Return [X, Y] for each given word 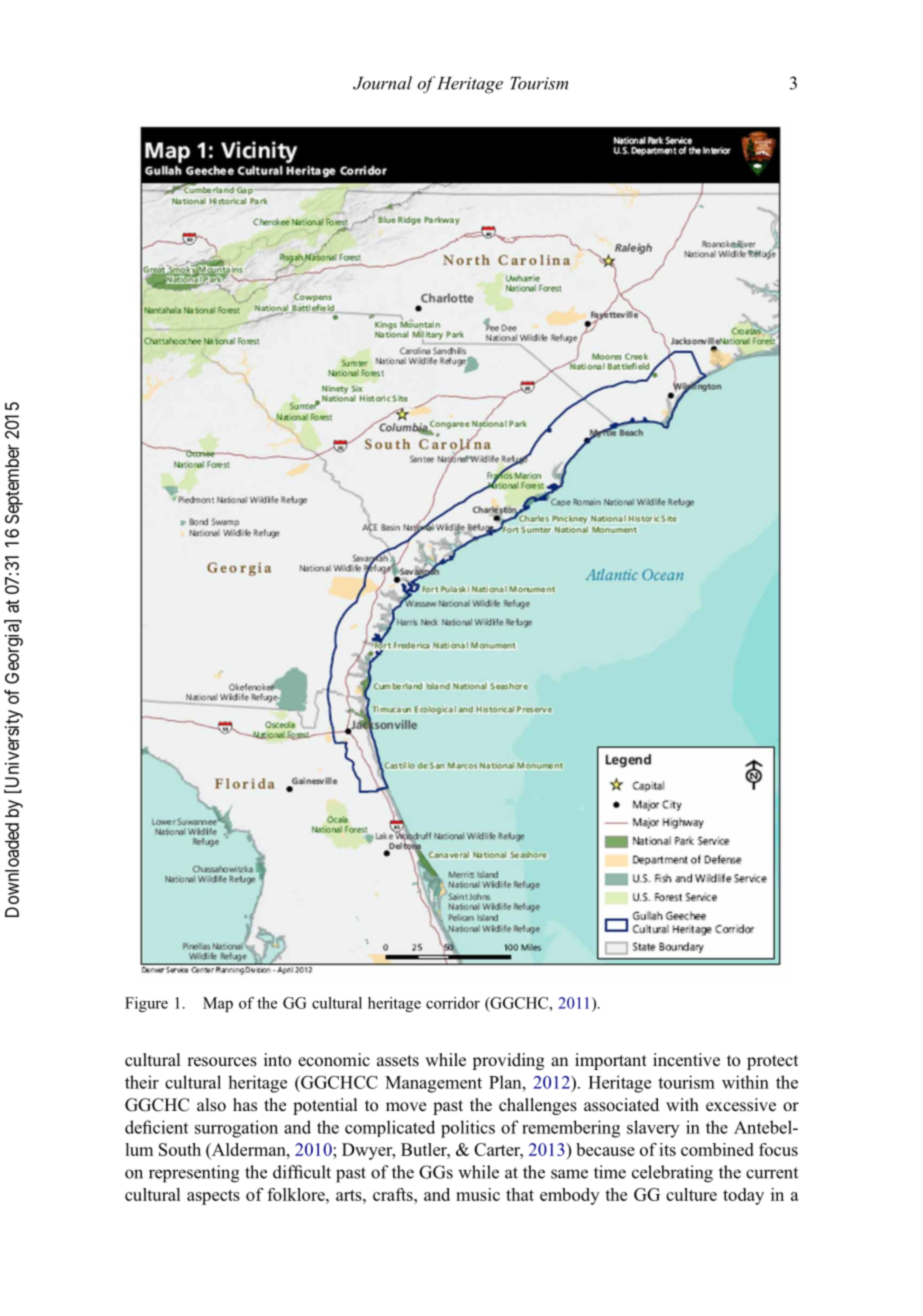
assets [398, 1061]
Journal [382, 83]
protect [772, 1062]
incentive [686, 1060]
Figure [146, 1004]
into [277, 1060]
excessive [741, 1105]
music [478, 1194]
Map [218, 1004]
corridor [453, 1003]
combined [717, 1149]
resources [222, 1062]
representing [194, 1174]
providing [508, 1061]
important [611, 1061]
